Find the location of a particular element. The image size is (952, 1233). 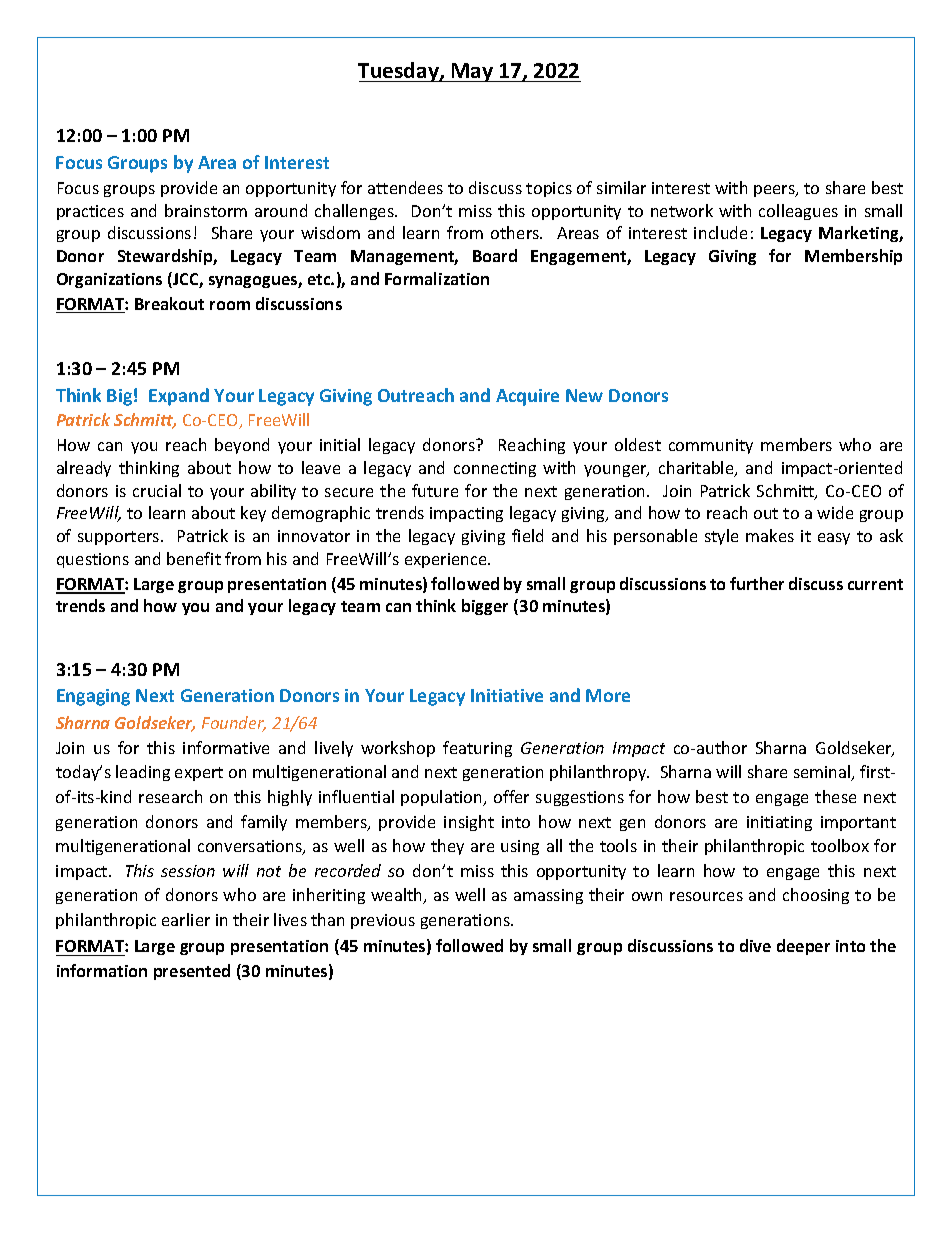

featuring is located at coordinates (477, 749).
